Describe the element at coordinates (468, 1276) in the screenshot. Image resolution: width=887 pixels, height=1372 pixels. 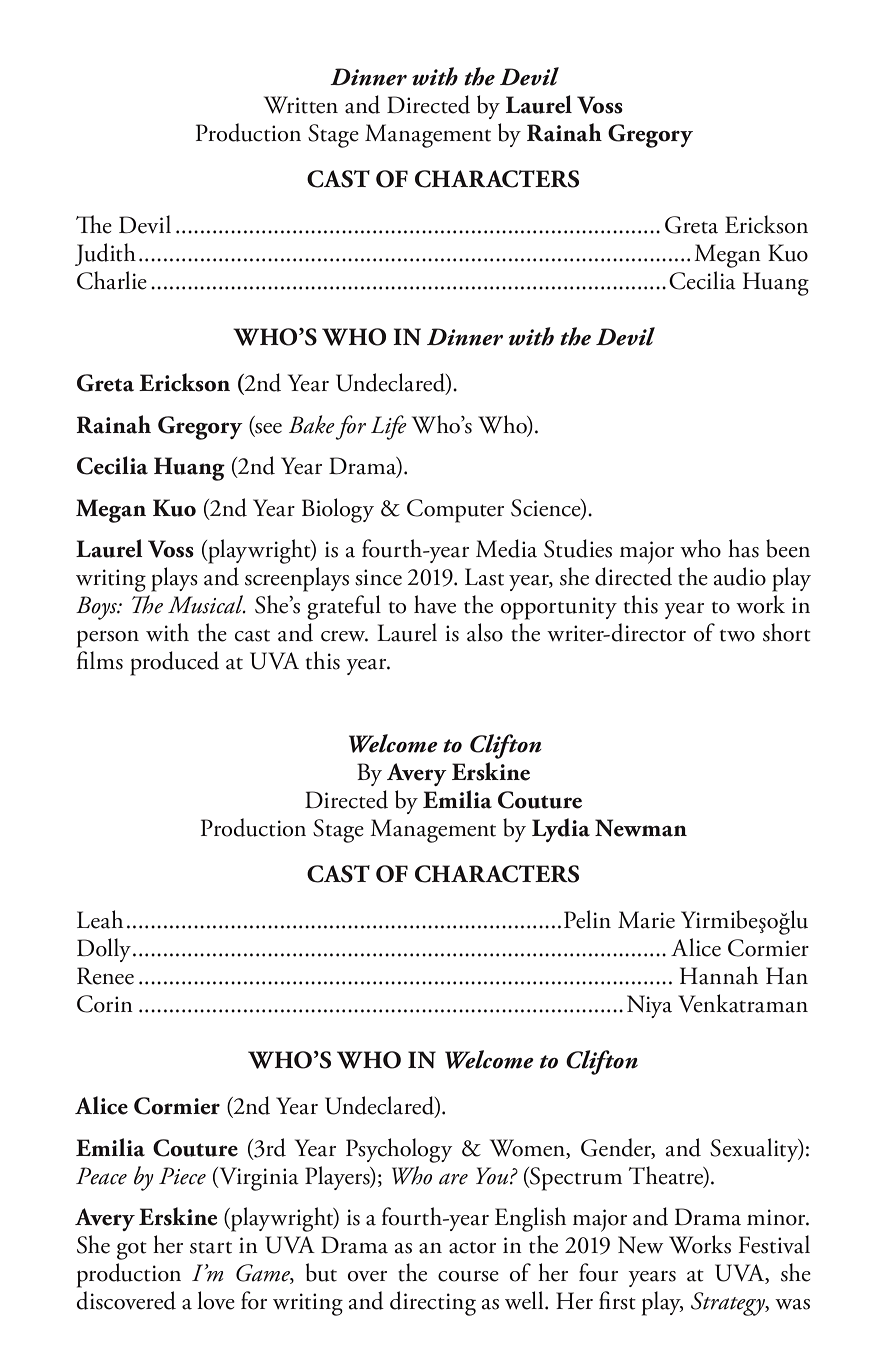
I see `course` at that location.
